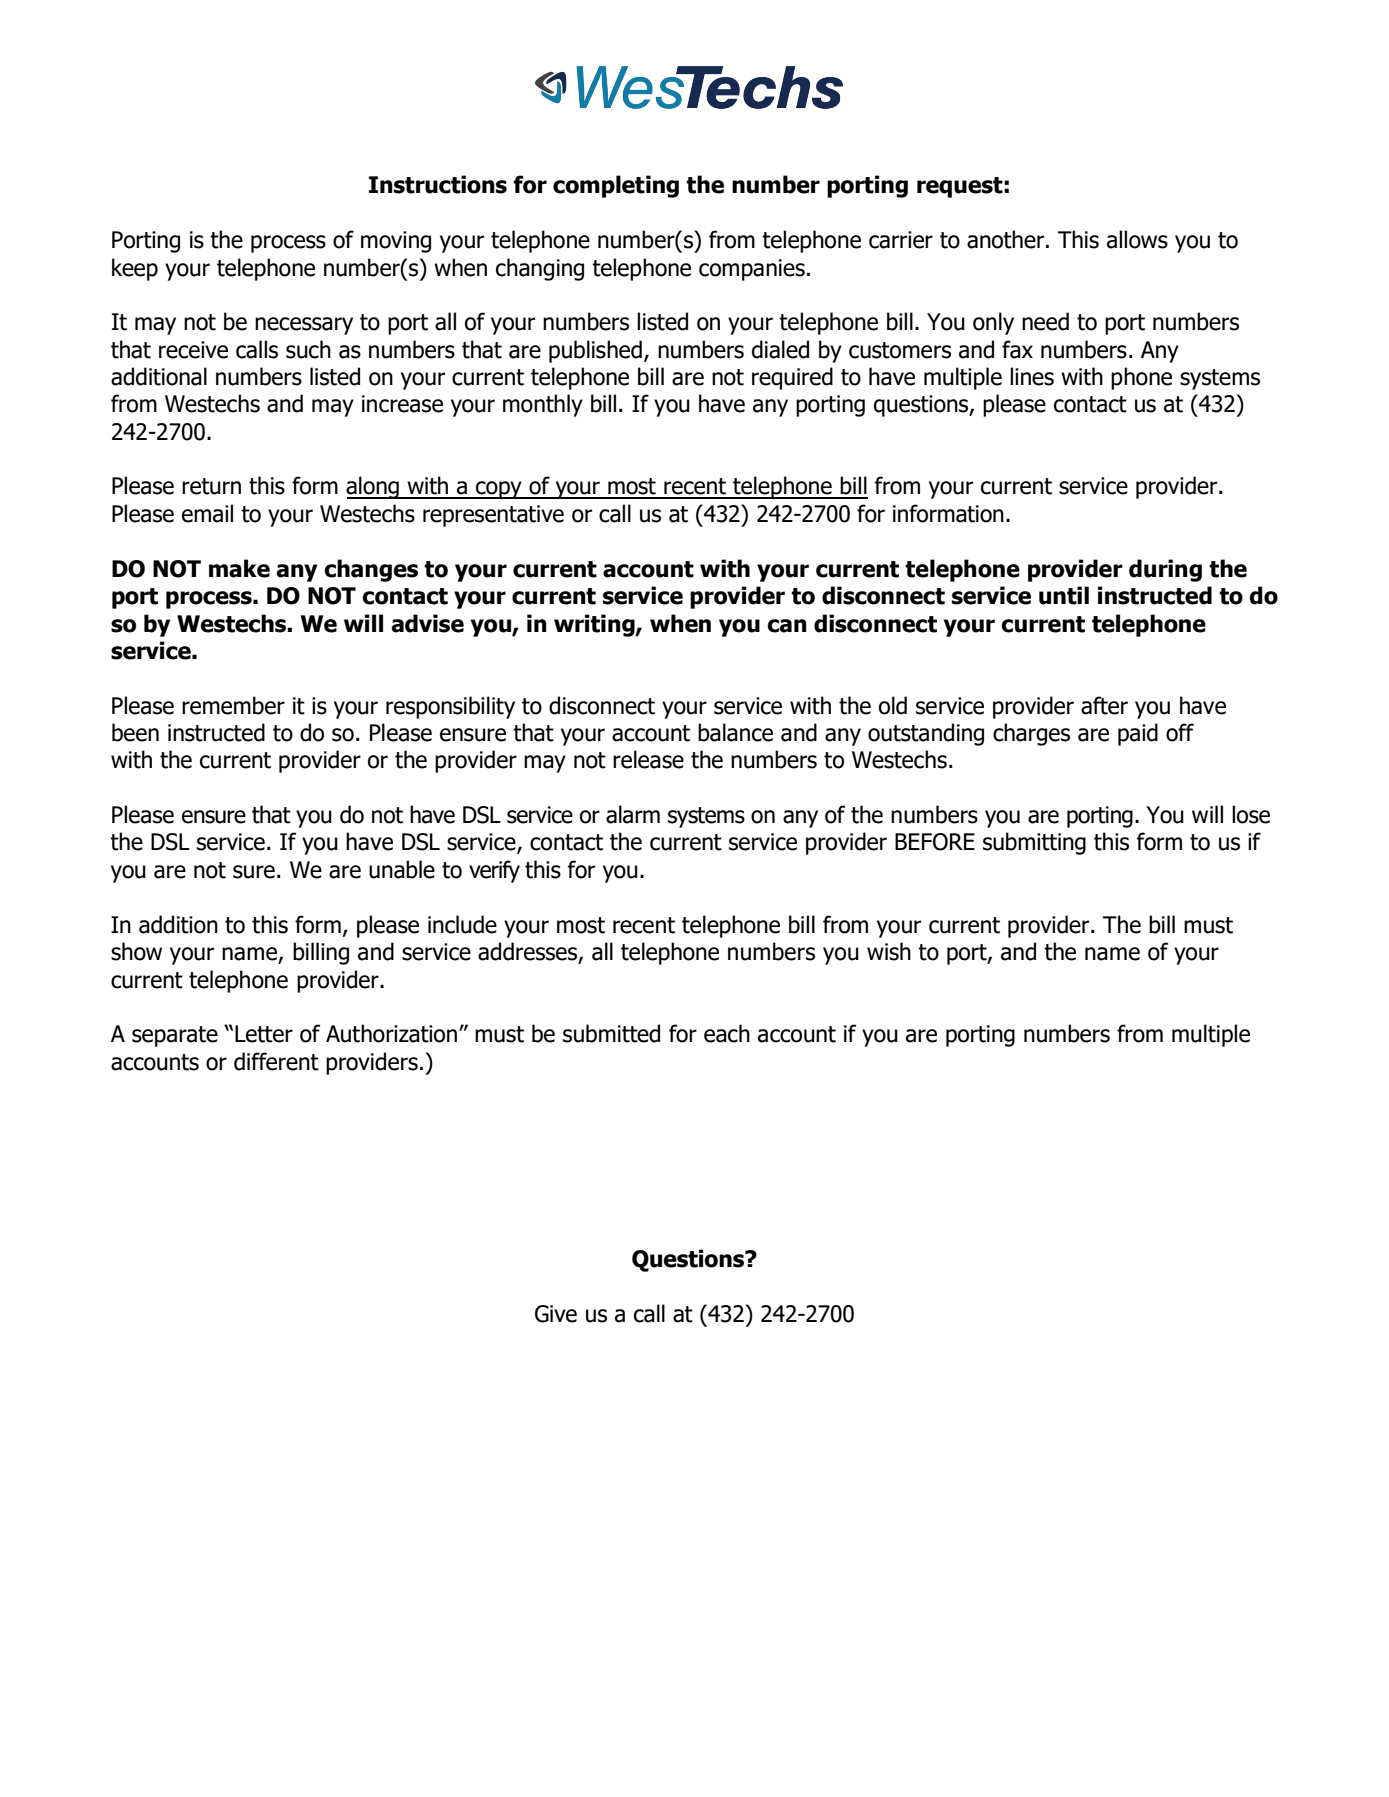  I want to click on moving, so click(396, 242).
